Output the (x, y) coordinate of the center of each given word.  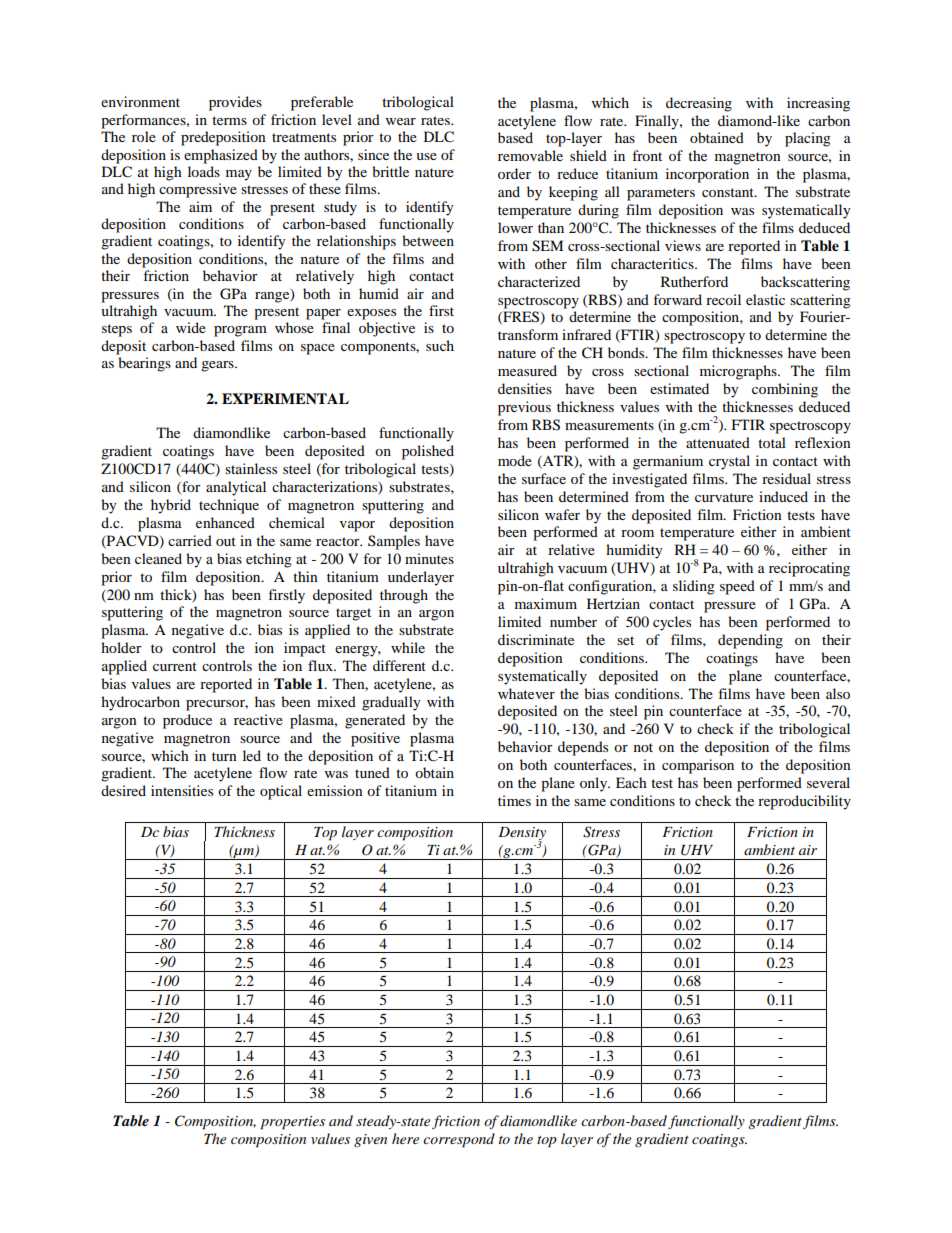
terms (229, 120)
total (772, 442)
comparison (698, 766)
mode (515, 460)
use (426, 156)
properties (292, 1123)
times (514, 800)
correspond (459, 1140)
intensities (182, 790)
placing (808, 139)
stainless (251, 468)
